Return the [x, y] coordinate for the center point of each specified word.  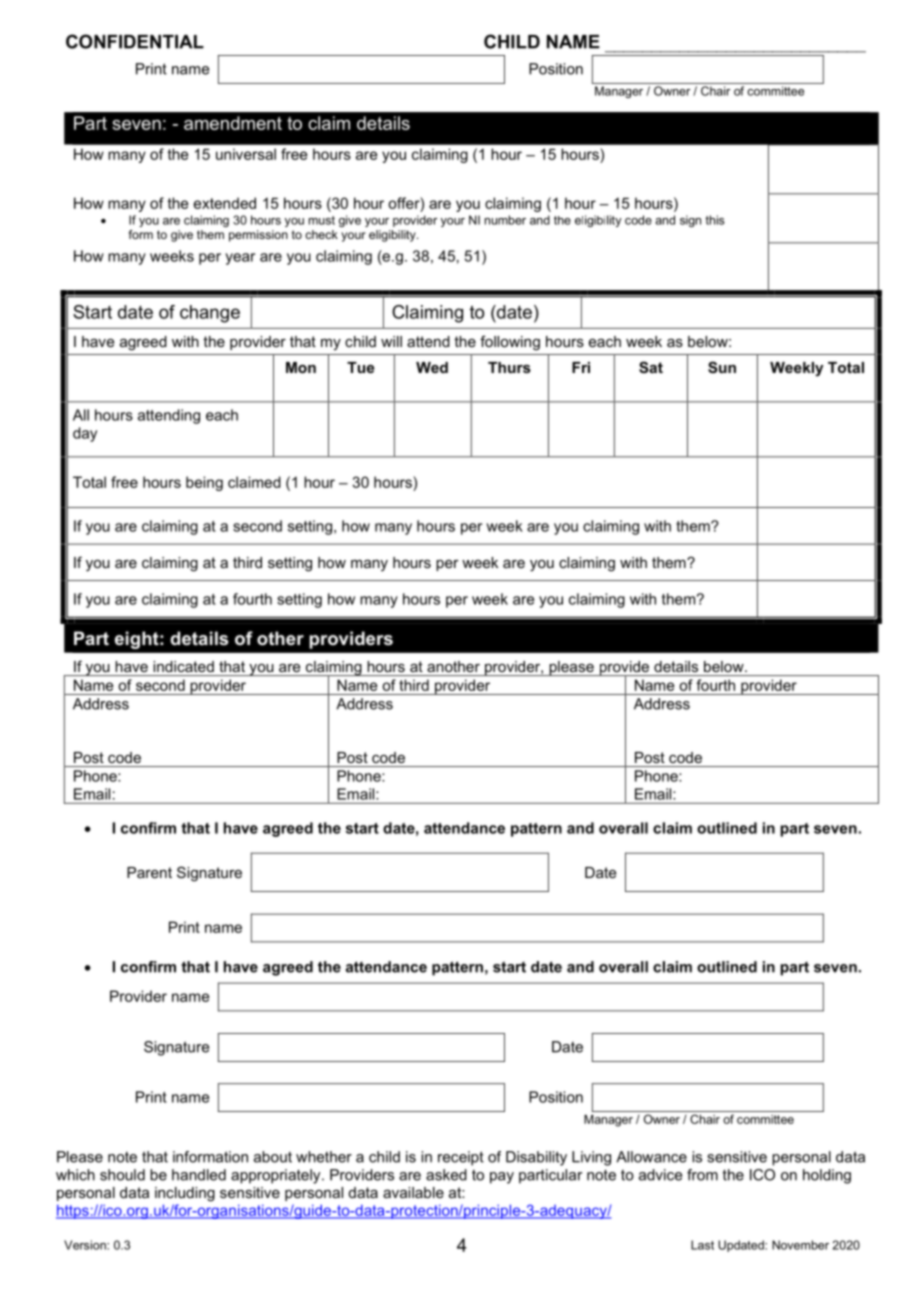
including [185, 1194]
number [505, 220]
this [715, 220]
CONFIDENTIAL [135, 41]
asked [446, 1175]
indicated [184, 666]
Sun [722, 367]
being [204, 483]
